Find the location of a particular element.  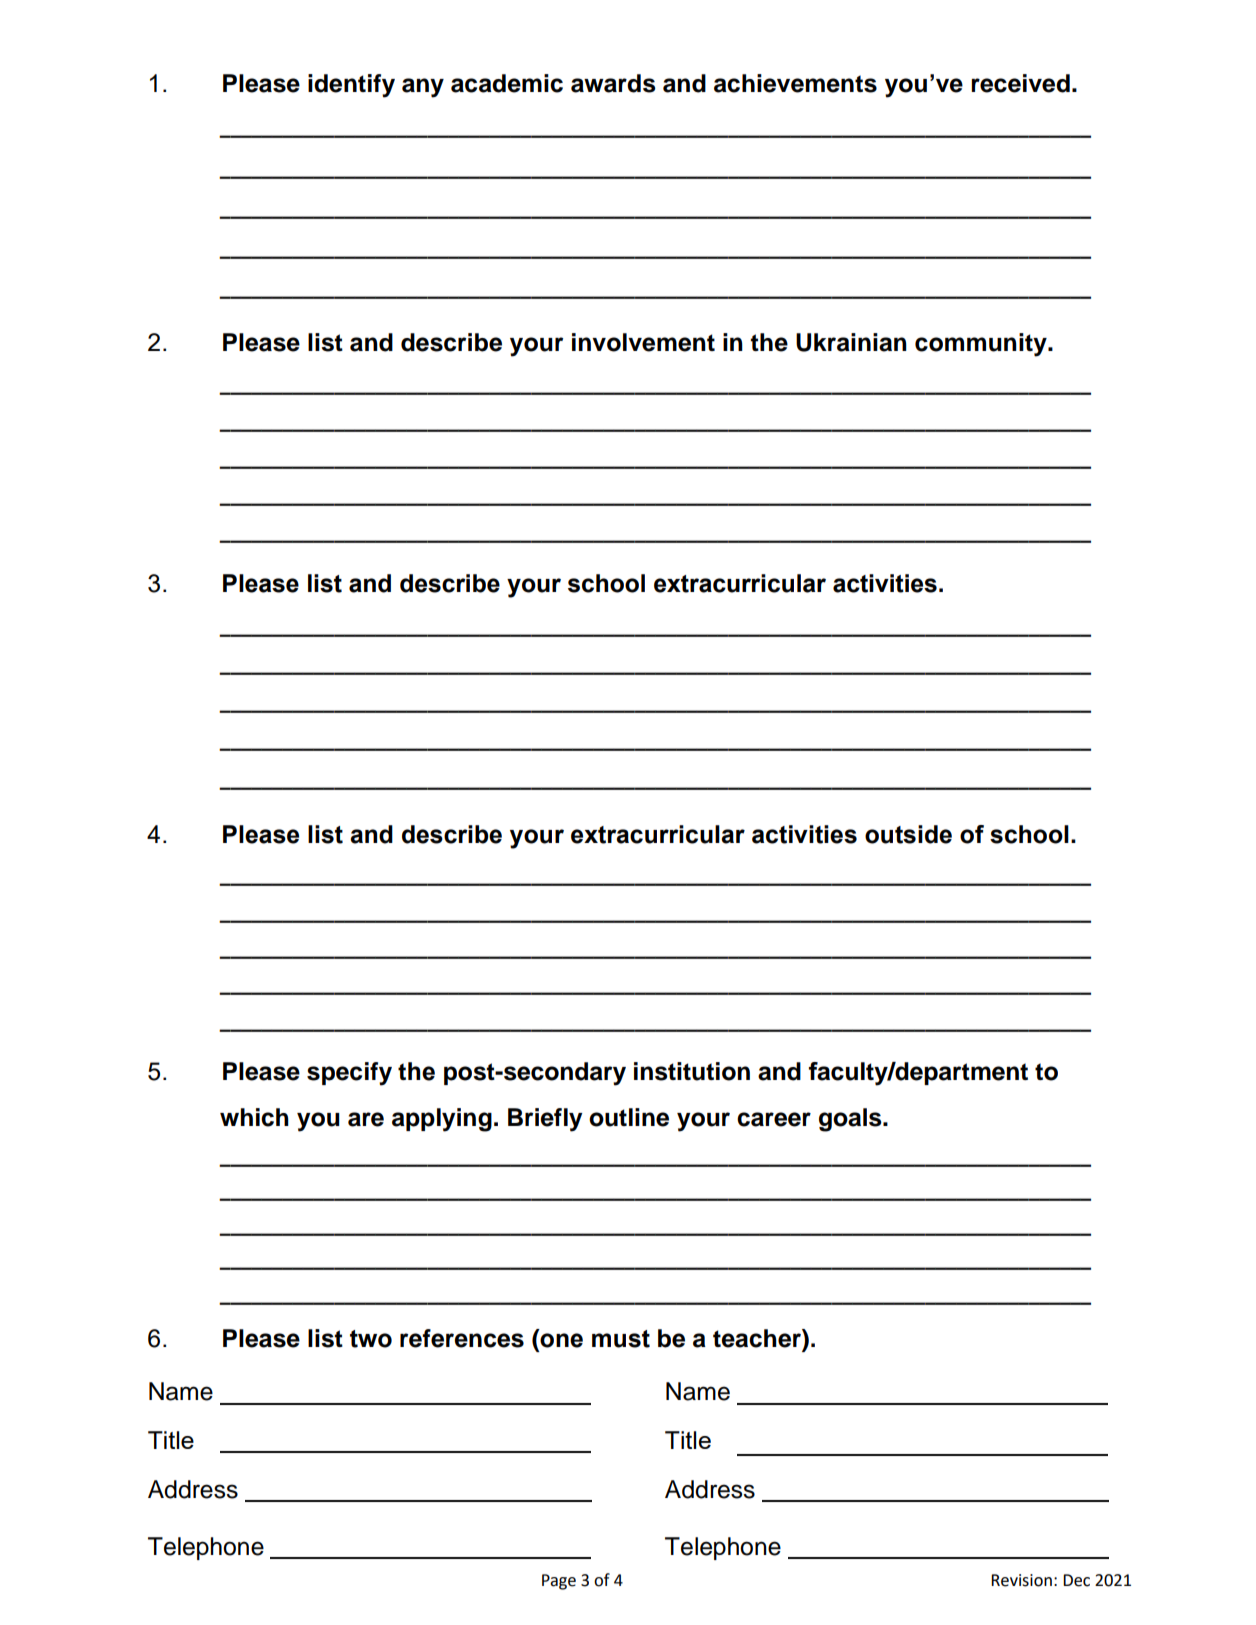

institution is located at coordinates (692, 1071).
